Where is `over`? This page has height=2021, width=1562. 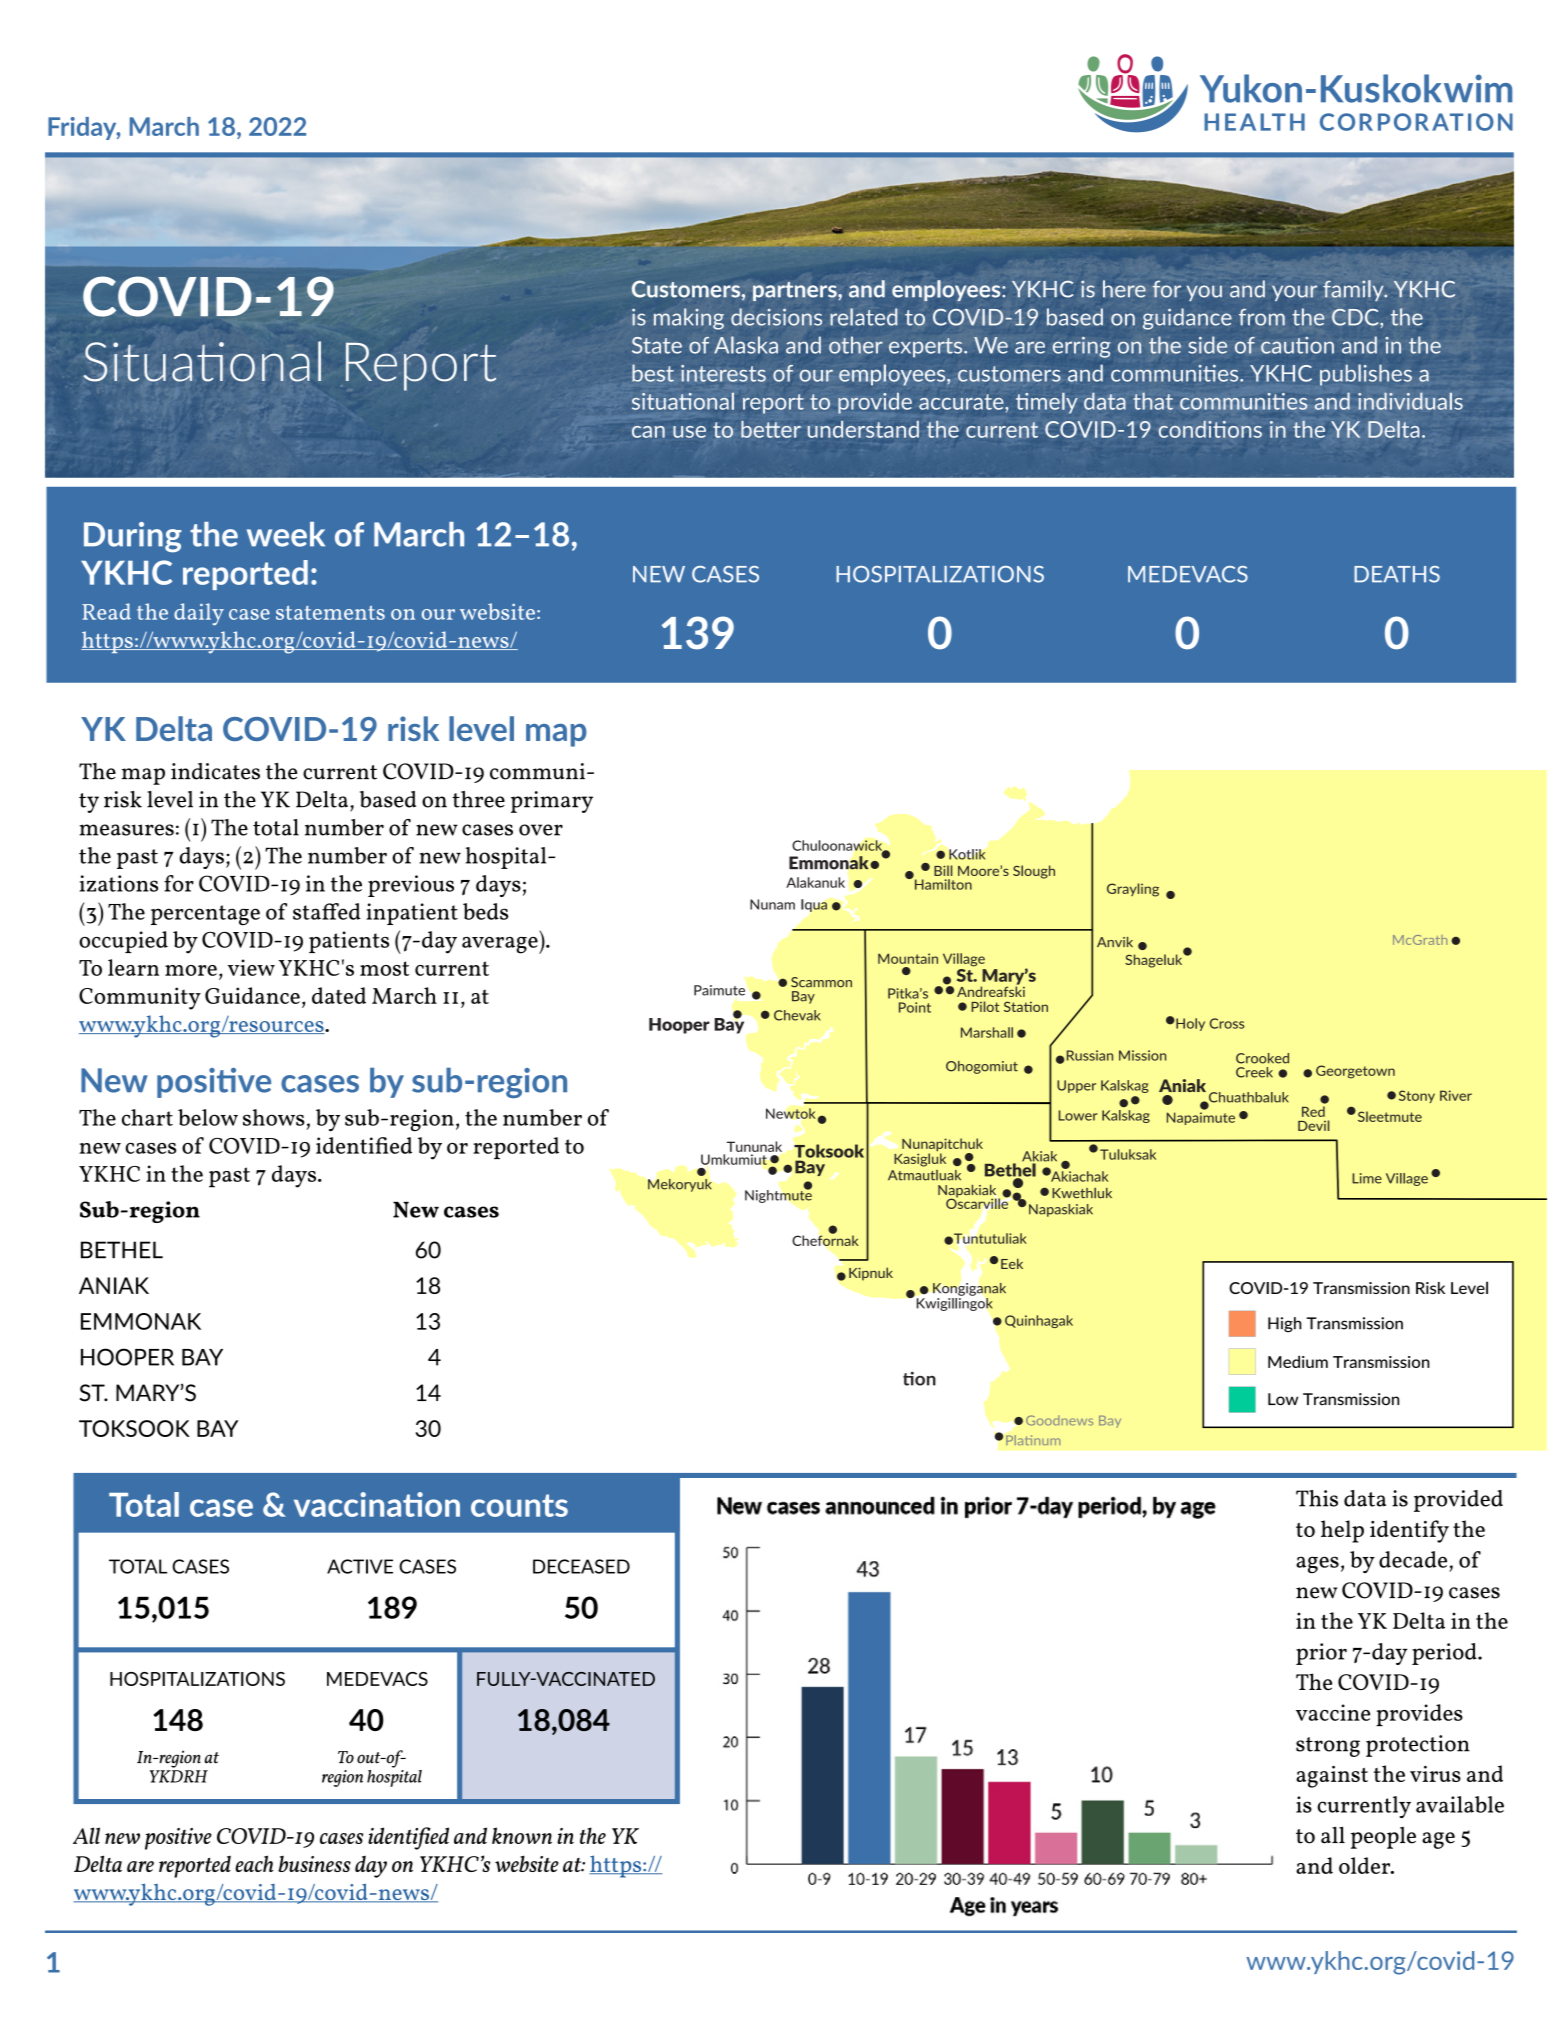
over is located at coordinates (541, 830).
